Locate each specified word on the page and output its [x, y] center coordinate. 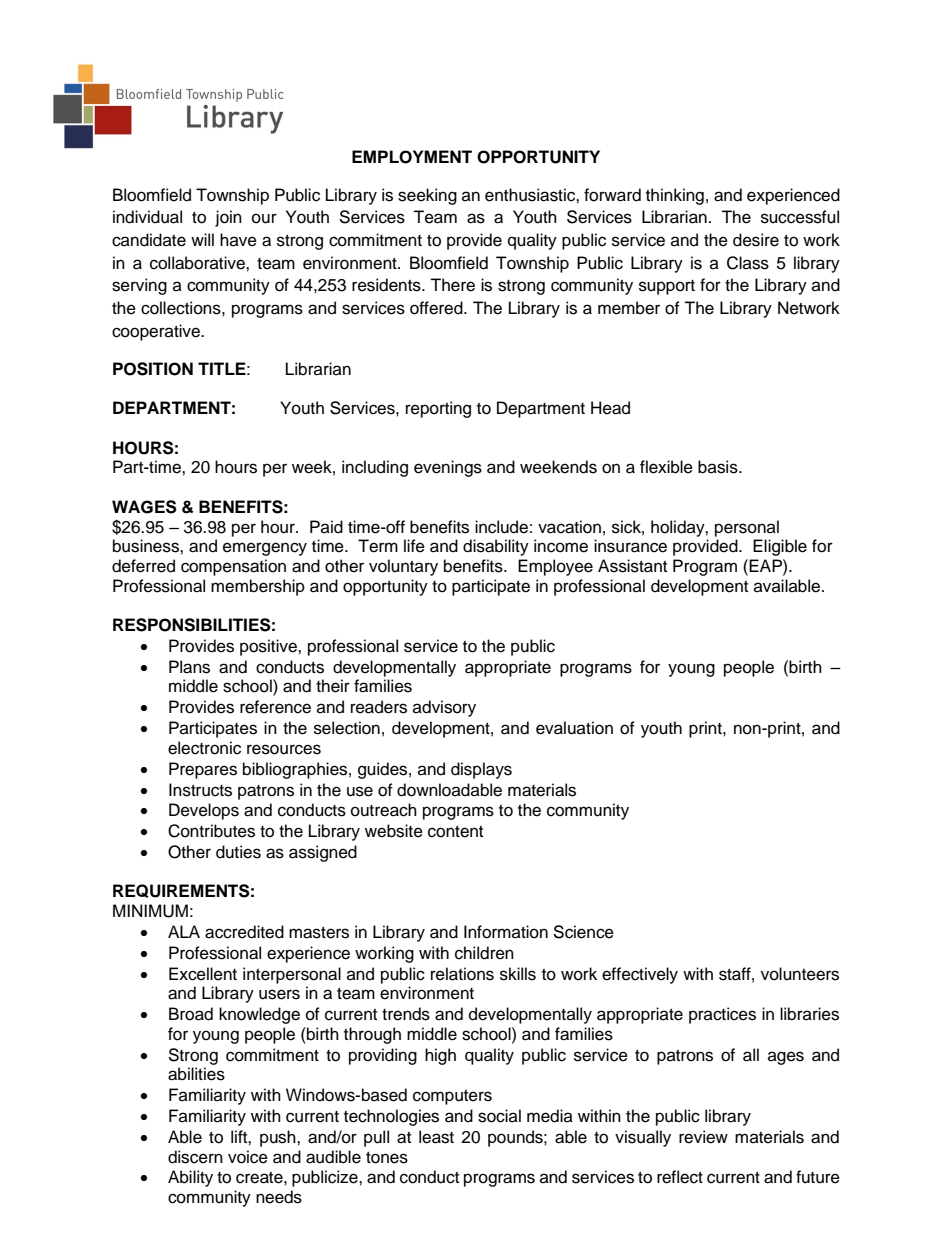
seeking [427, 196]
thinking [675, 196]
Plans [189, 667]
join [228, 218]
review [703, 1137]
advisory [444, 708]
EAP [766, 565]
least [436, 1137]
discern [195, 1157]
